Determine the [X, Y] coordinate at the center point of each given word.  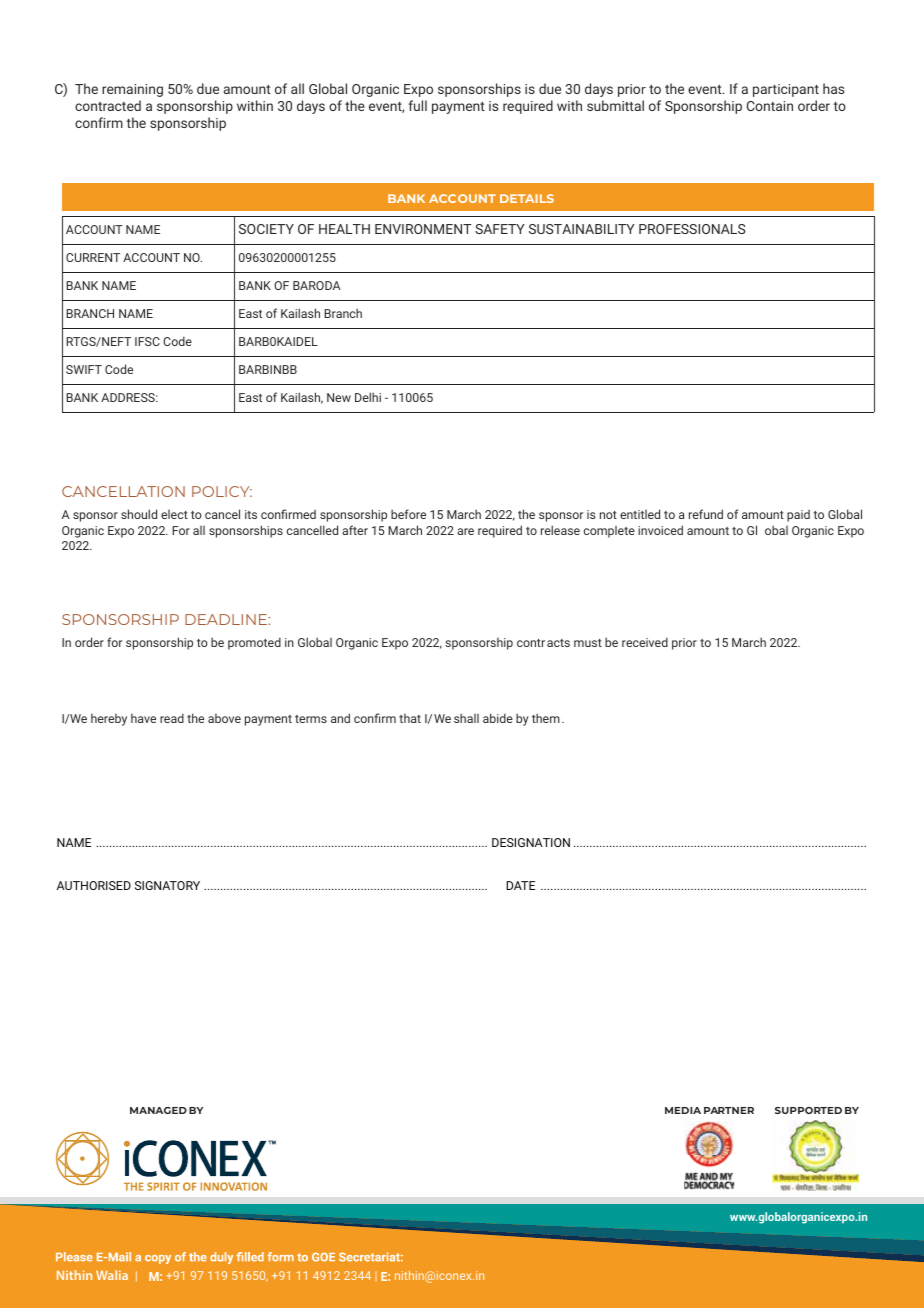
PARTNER [729, 1110]
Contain [770, 106]
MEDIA [683, 1110]
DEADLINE [227, 619]
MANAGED [158, 1110]
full [418, 105]
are [465, 531]
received [645, 642]
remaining [132, 90]
